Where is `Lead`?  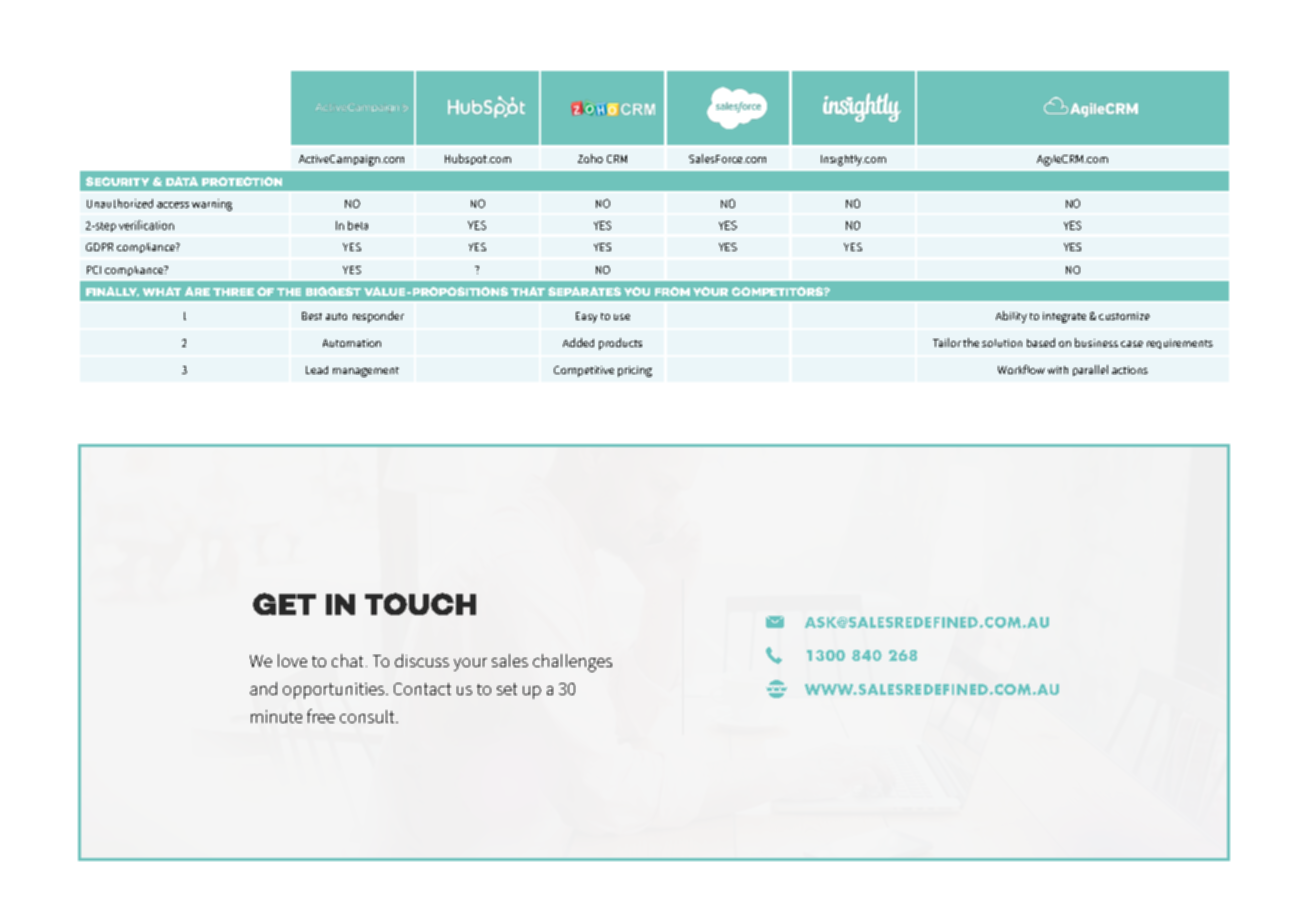
Lead is located at coordinates (317, 370).
